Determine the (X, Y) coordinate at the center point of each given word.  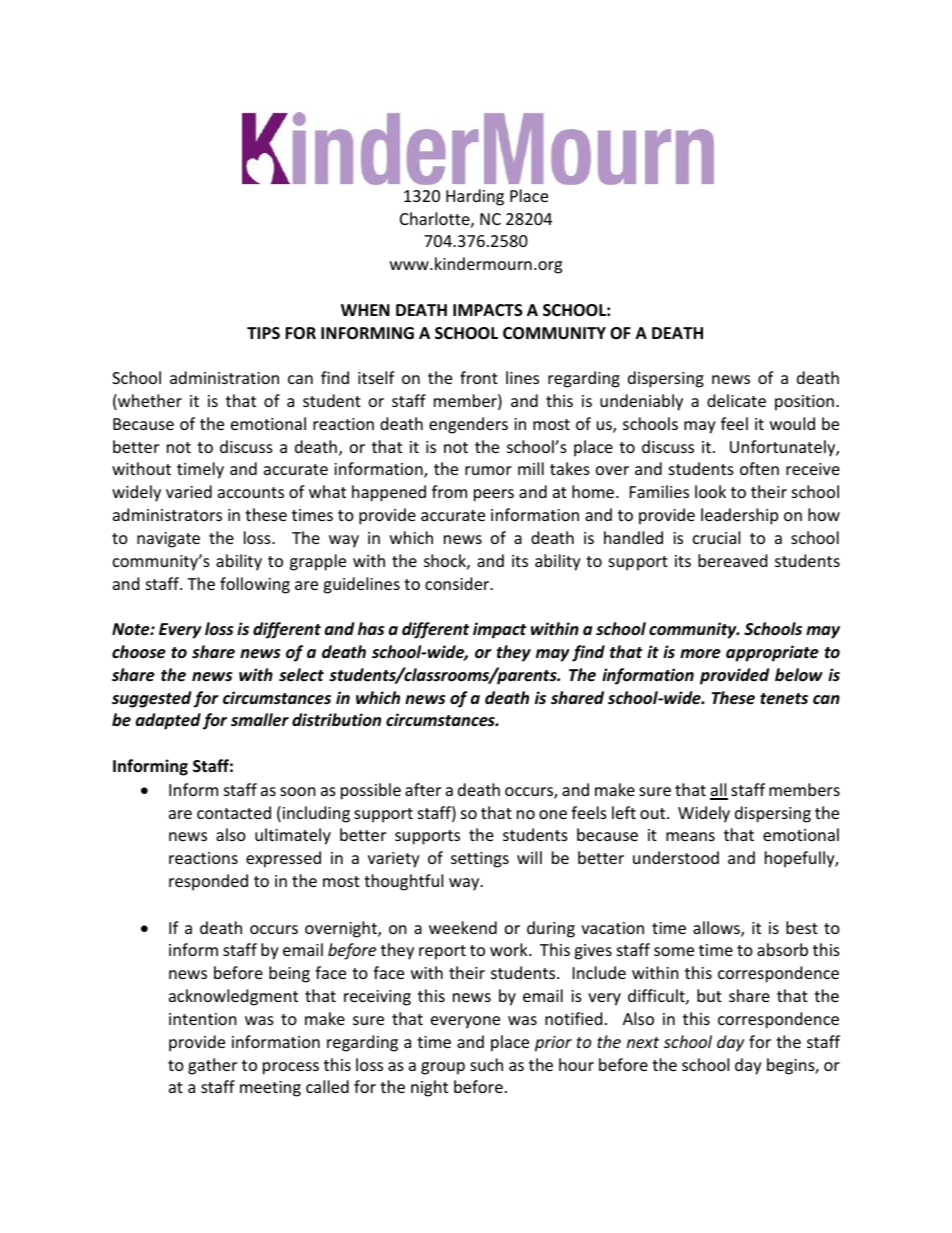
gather (212, 1066)
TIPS (263, 333)
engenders (468, 425)
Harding (475, 197)
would (792, 423)
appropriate (772, 653)
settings (480, 860)
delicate (736, 400)
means (690, 836)
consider (458, 583)
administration (224, 377)
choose (139, 652)
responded (208, 882)
